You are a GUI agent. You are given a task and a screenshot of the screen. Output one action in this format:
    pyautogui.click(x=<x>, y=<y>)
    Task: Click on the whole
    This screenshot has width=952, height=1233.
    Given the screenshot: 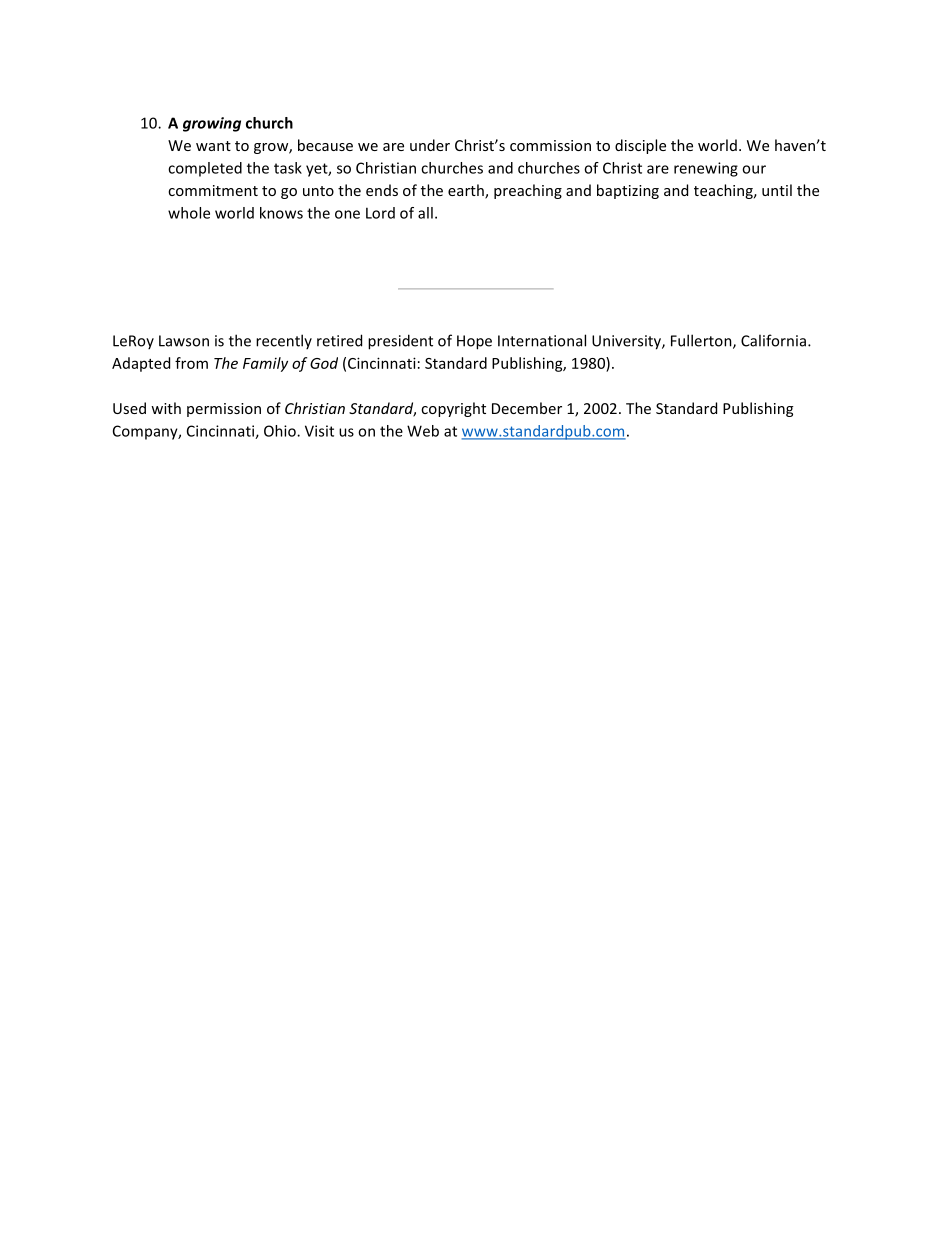 What is the action you would take?
    pyautogui.click(x=189, y=213)
